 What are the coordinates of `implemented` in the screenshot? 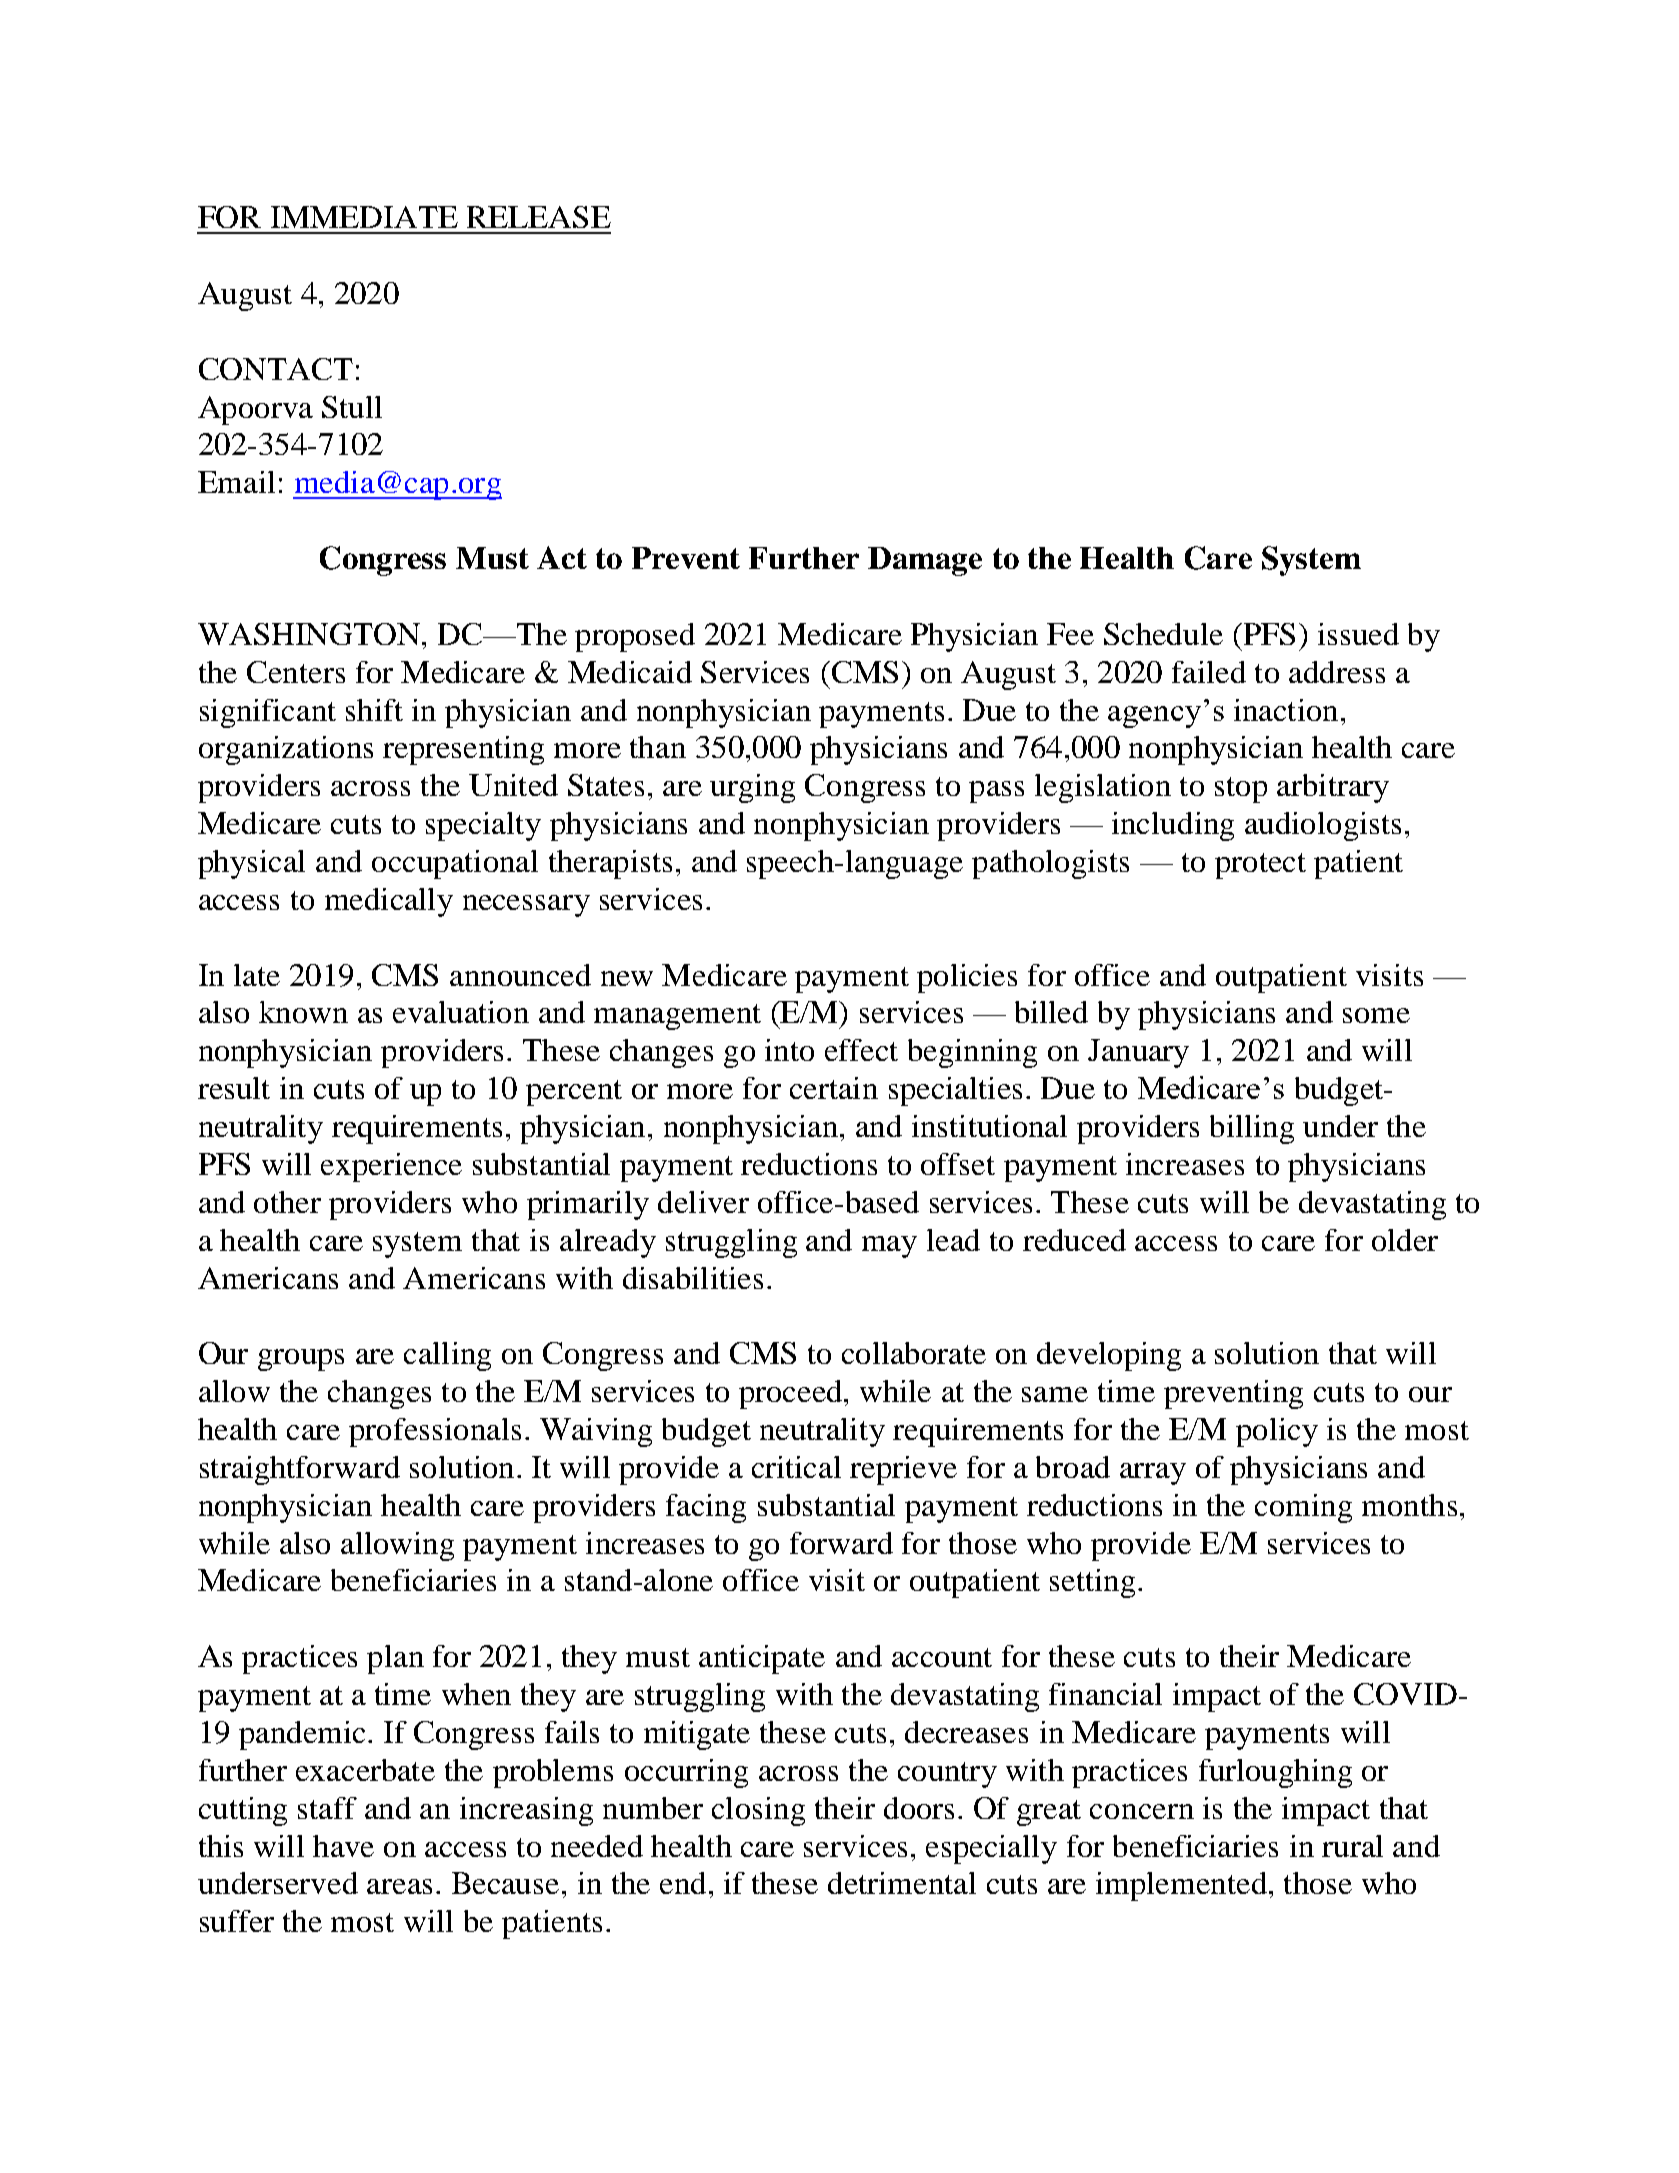 It's located at (1181, 1886).
